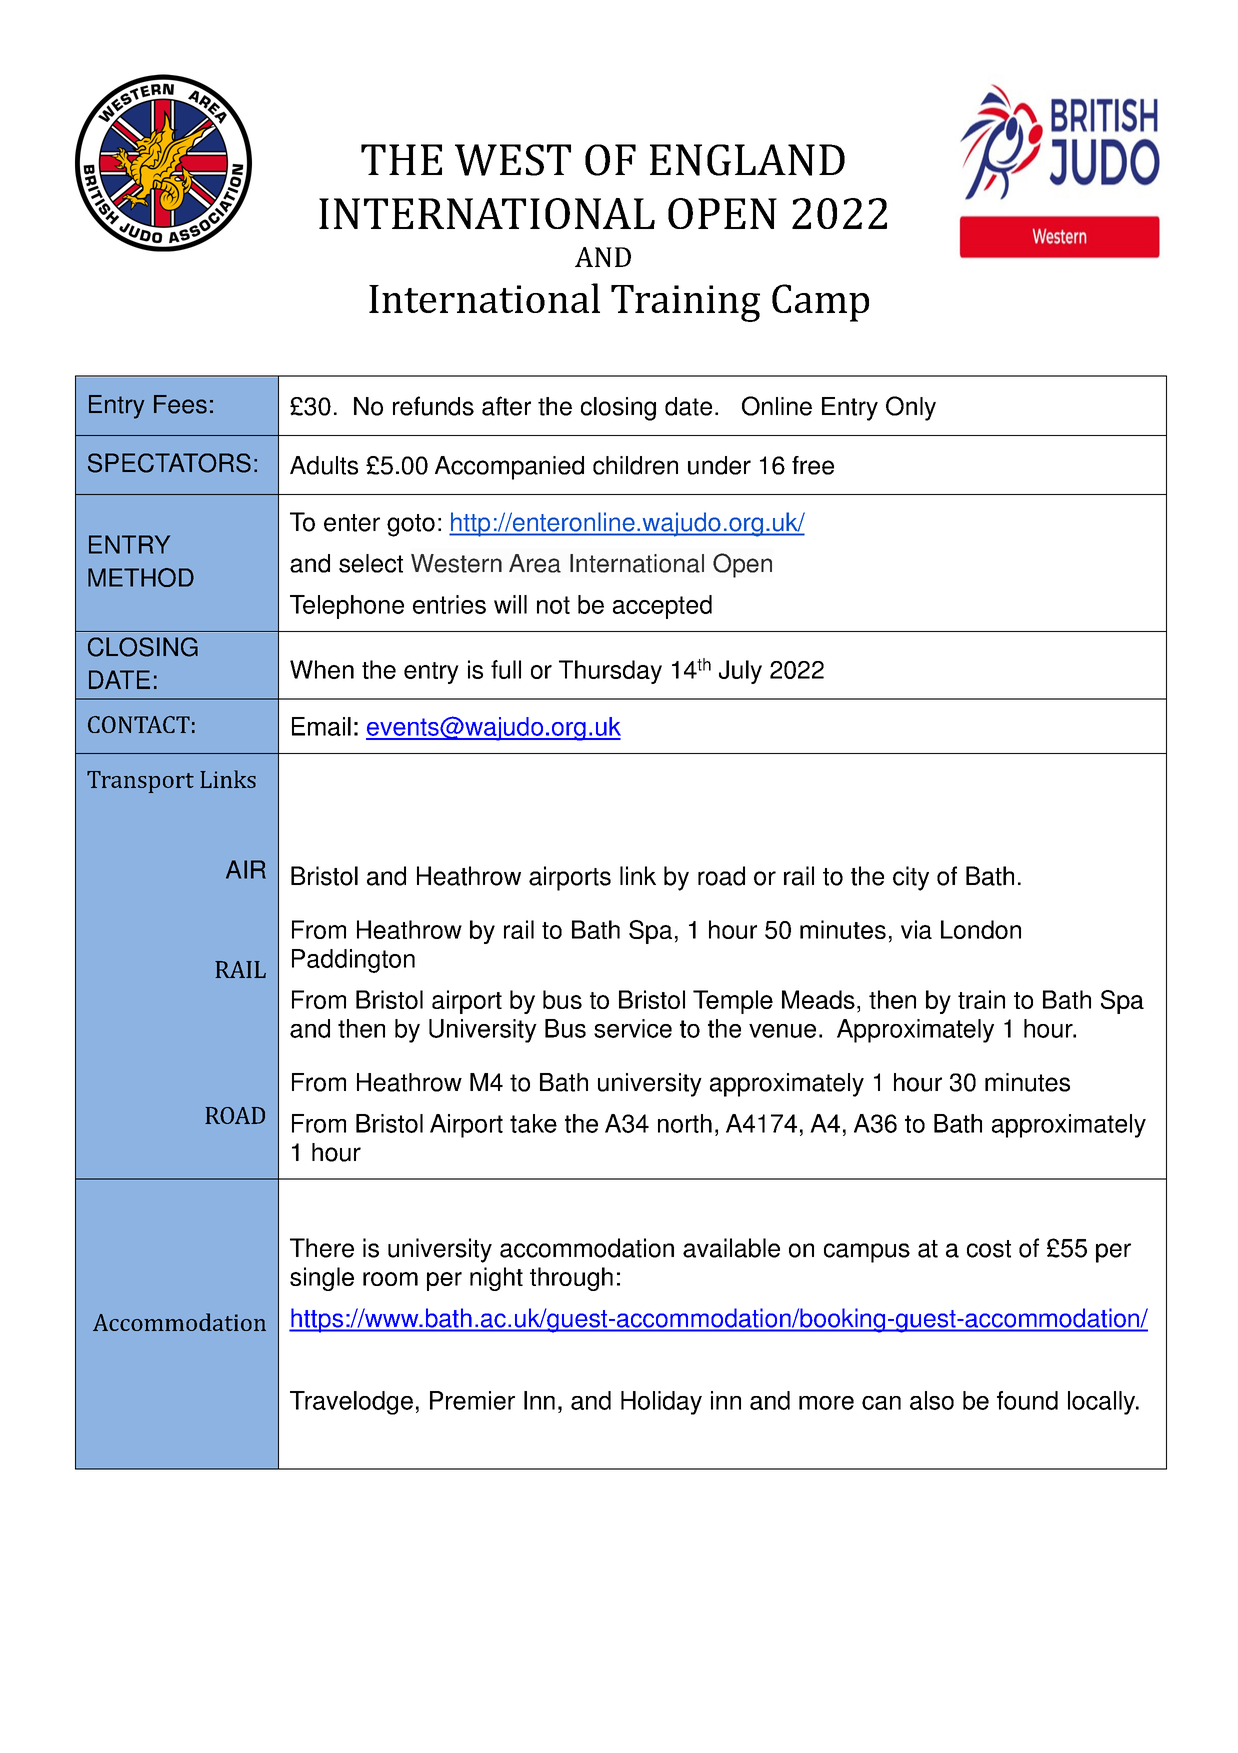 This page has width=1238, height=1753. Describe the element at coordinates (911, 878) in the page. I see `city` at that location.
